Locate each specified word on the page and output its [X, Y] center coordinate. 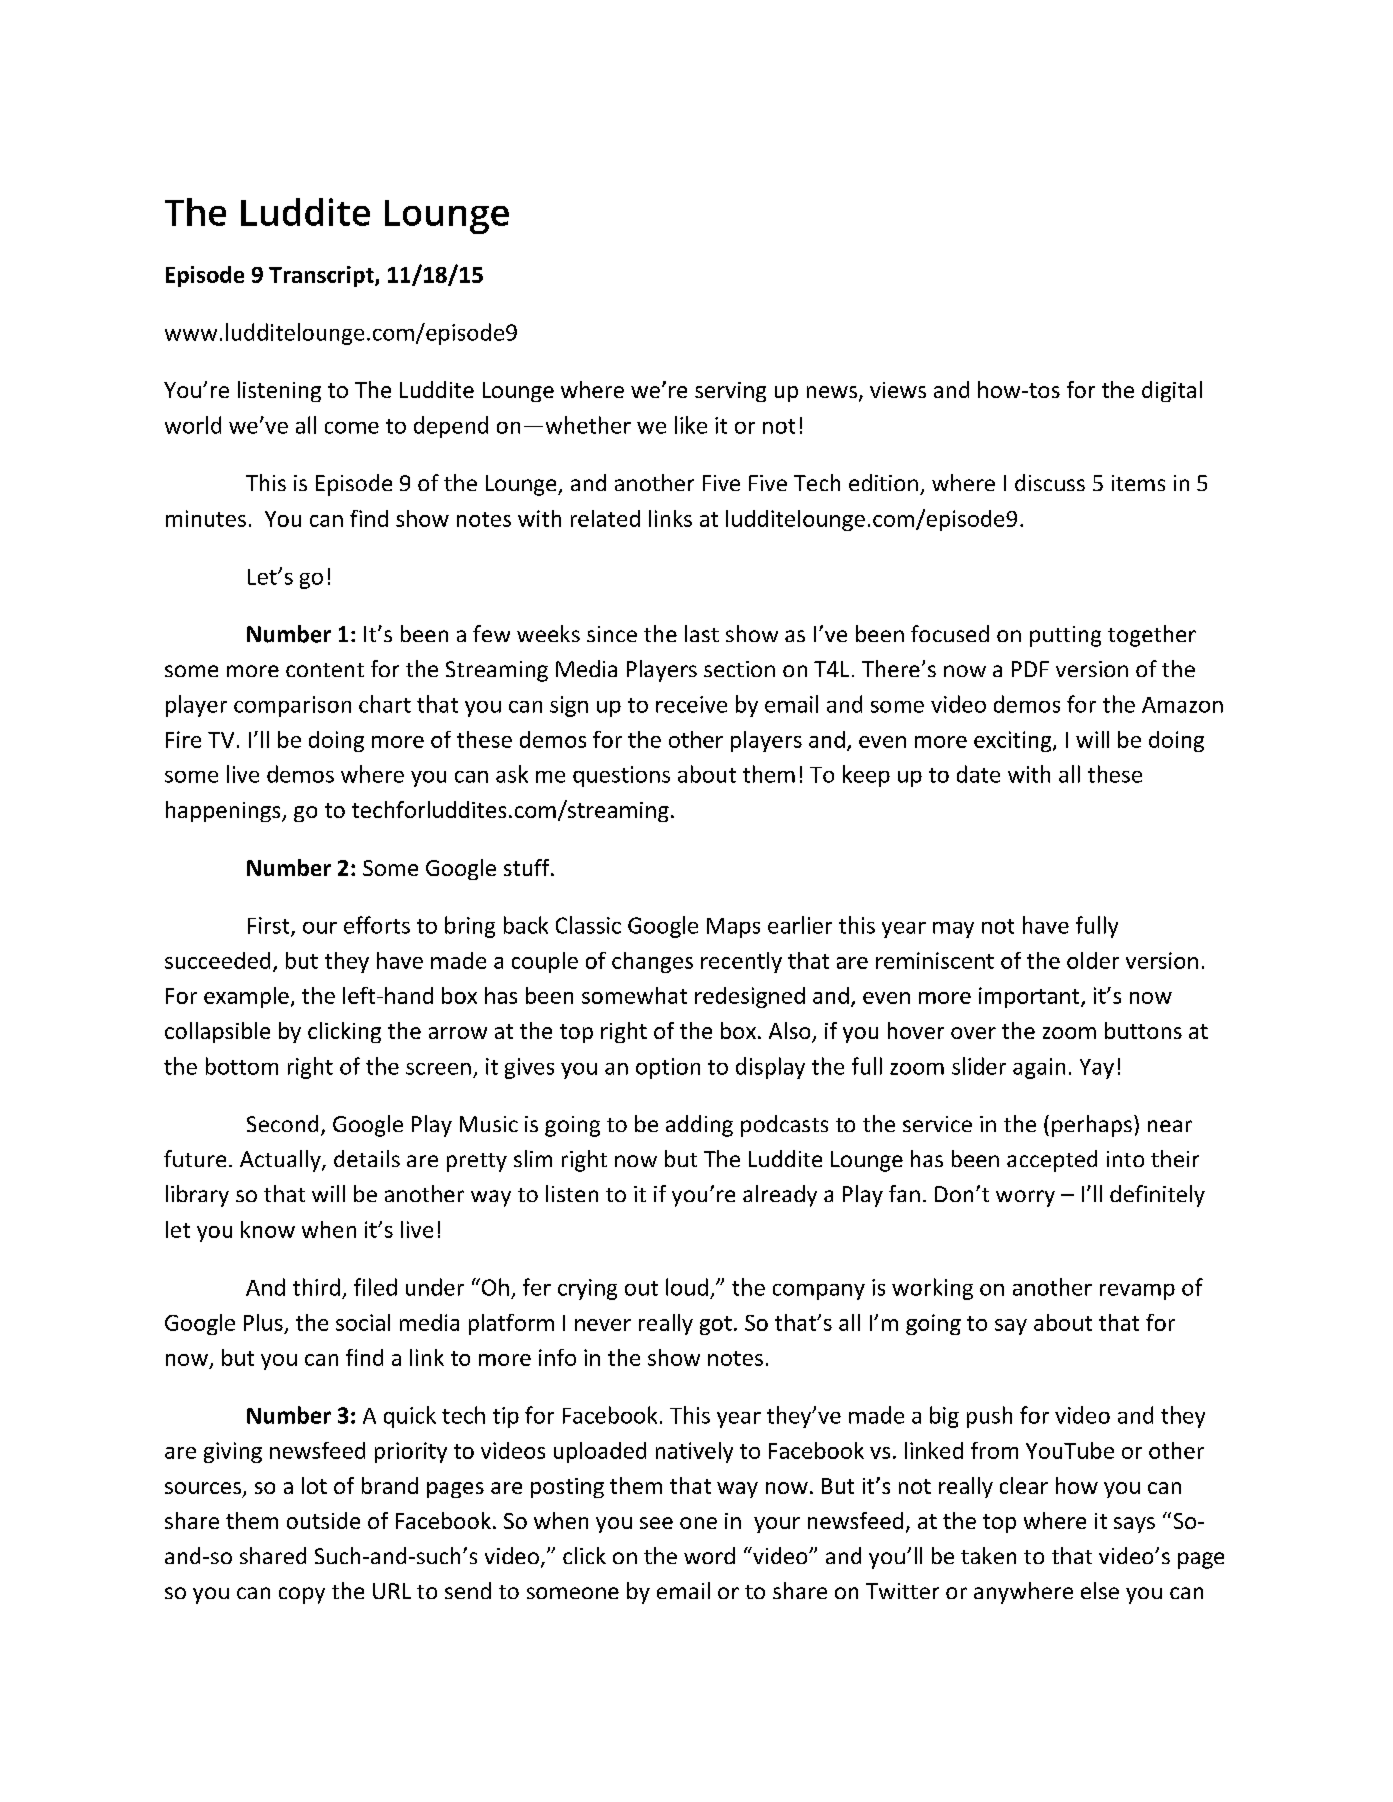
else [1100, 1590]
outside [323, 1520]
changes [652, 962]
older [1093, 960]
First [270, 926]
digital [1172, 391]
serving [730, 392]
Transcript [322, 276]
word [709, 1555]
